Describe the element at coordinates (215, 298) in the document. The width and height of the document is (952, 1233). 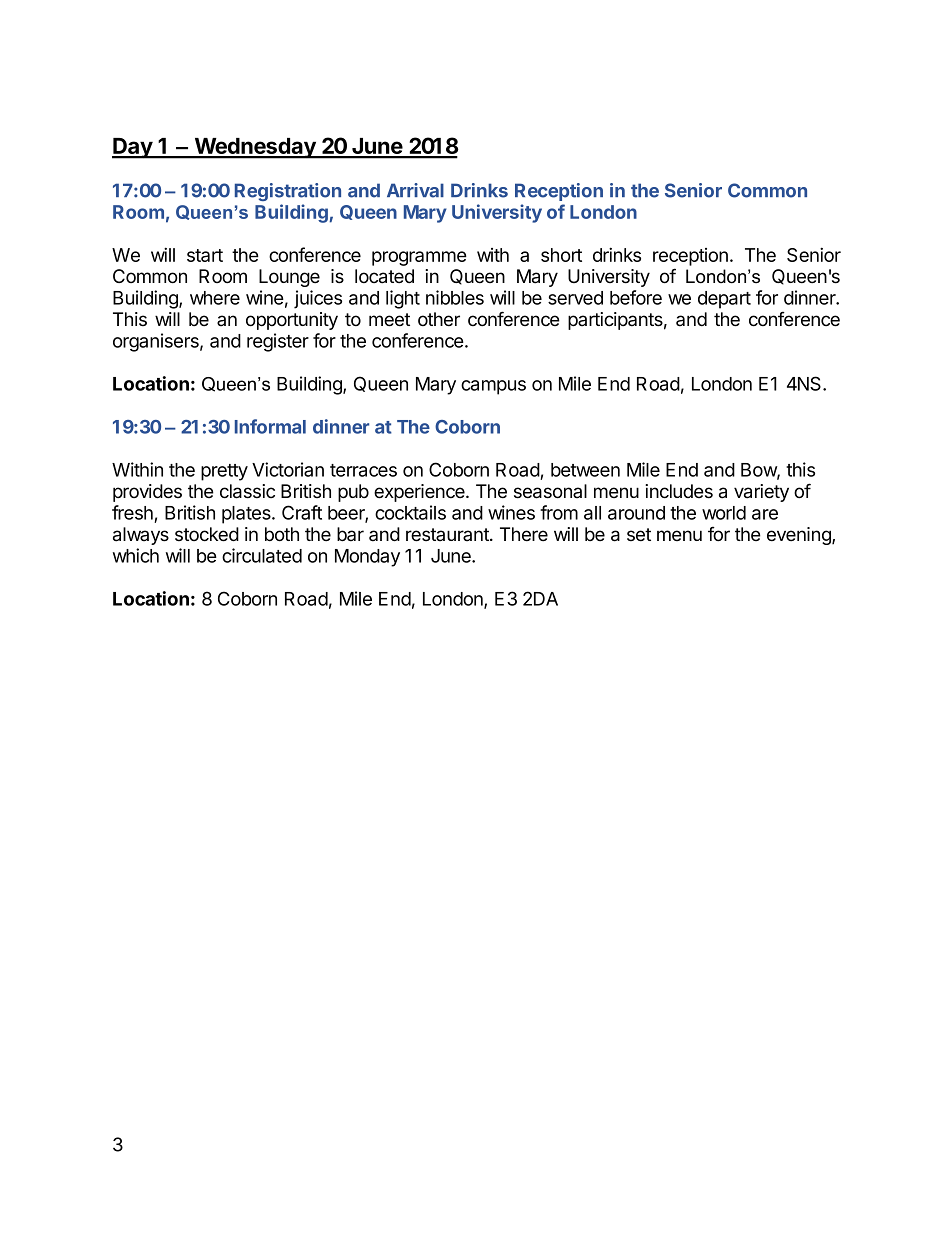
I see `where` at that location.
